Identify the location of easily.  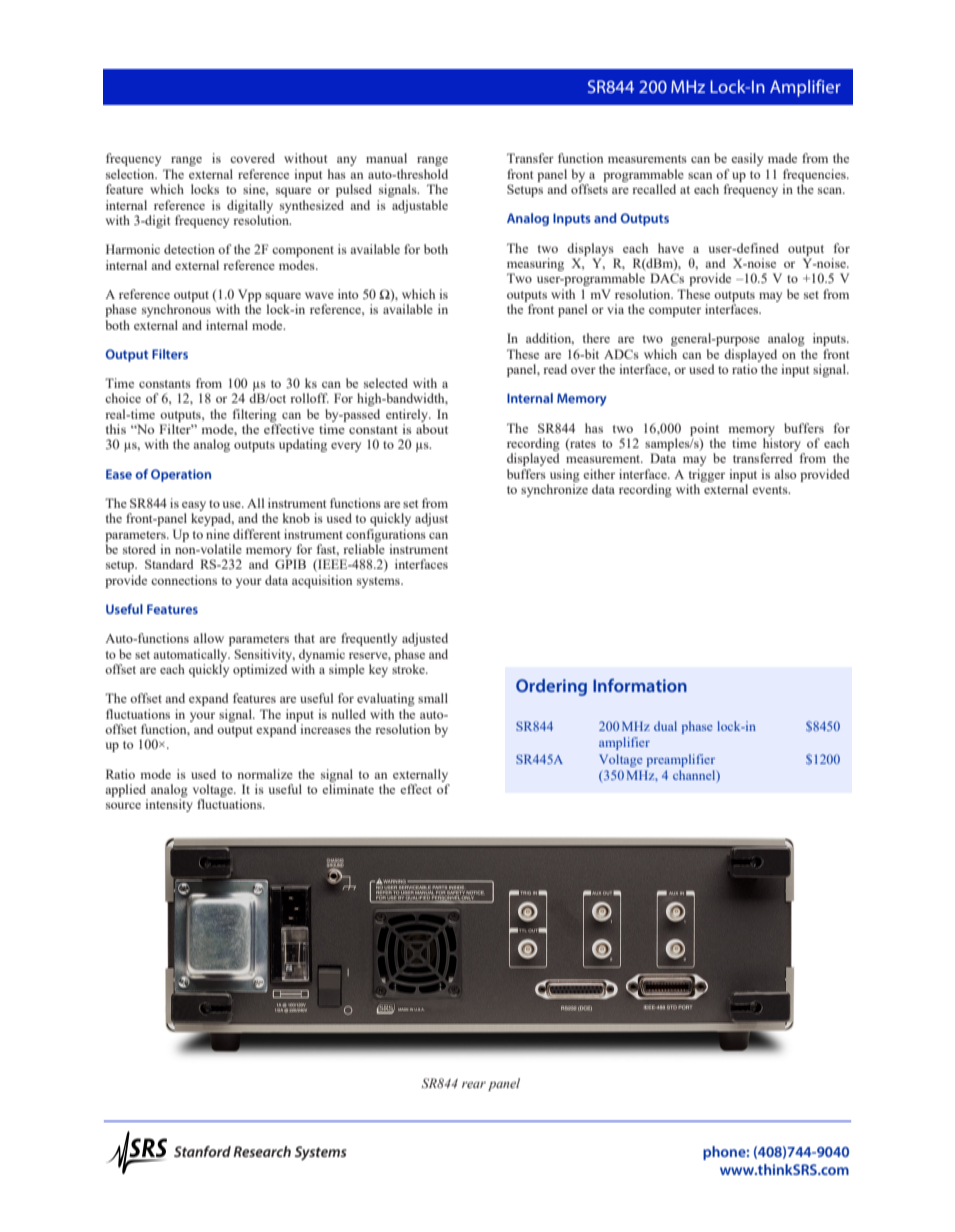
(747, 159).
